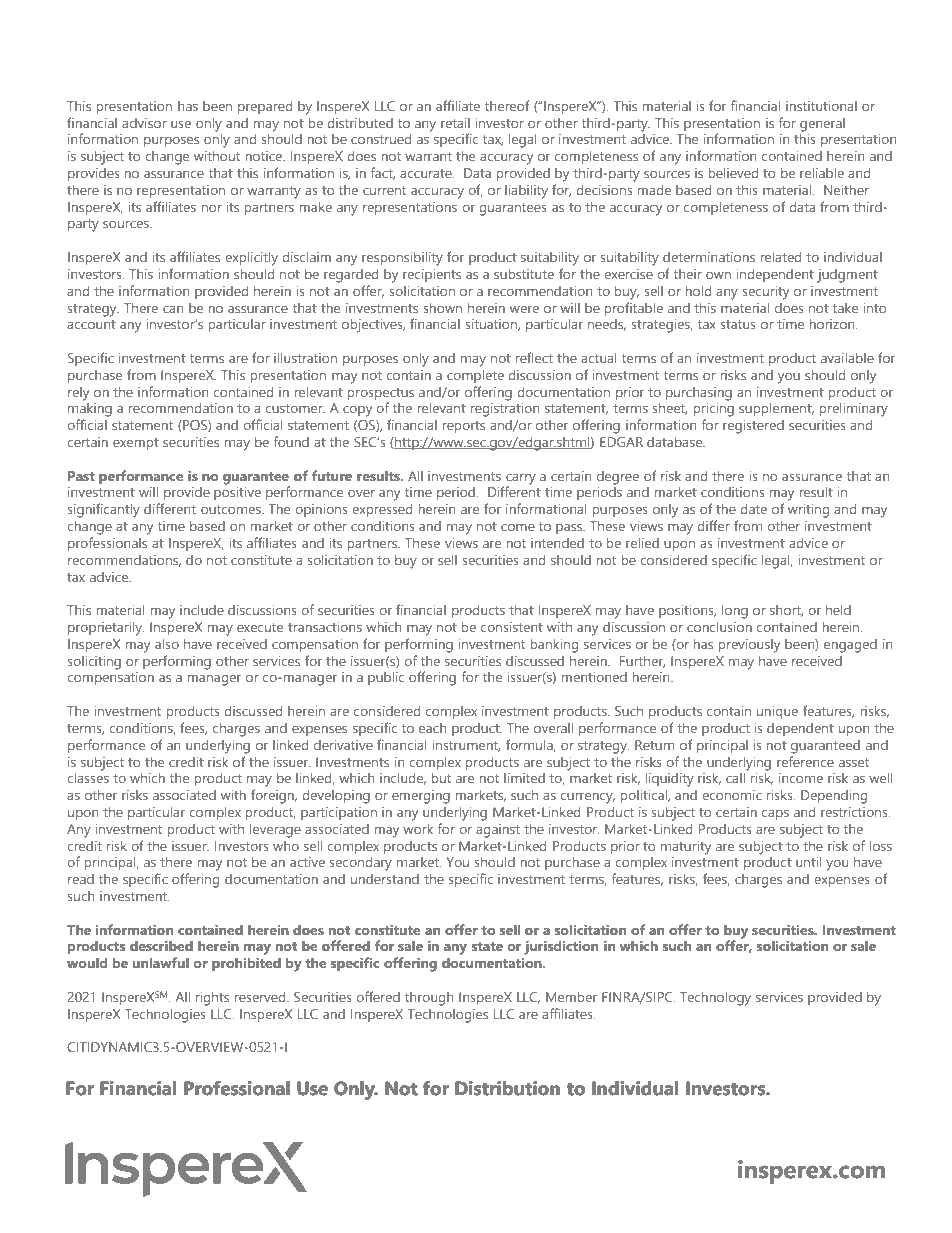 This document has height=1233, width=952. What do you see at coordinates (144, 123) in the document?
I see `advisor` at bounding box center [144, 123].
